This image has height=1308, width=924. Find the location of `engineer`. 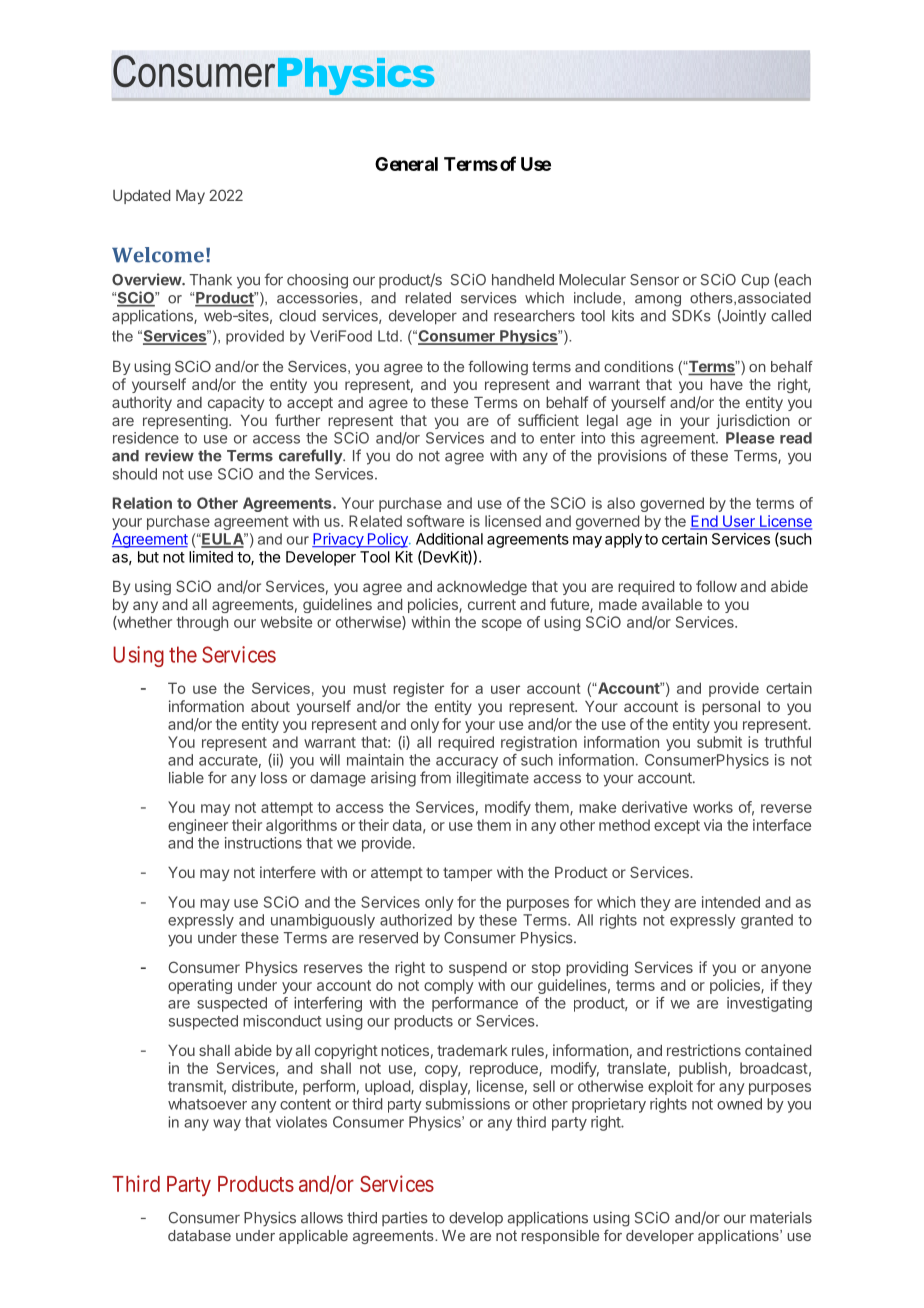

engineer is located at coordinates (198, 826).
